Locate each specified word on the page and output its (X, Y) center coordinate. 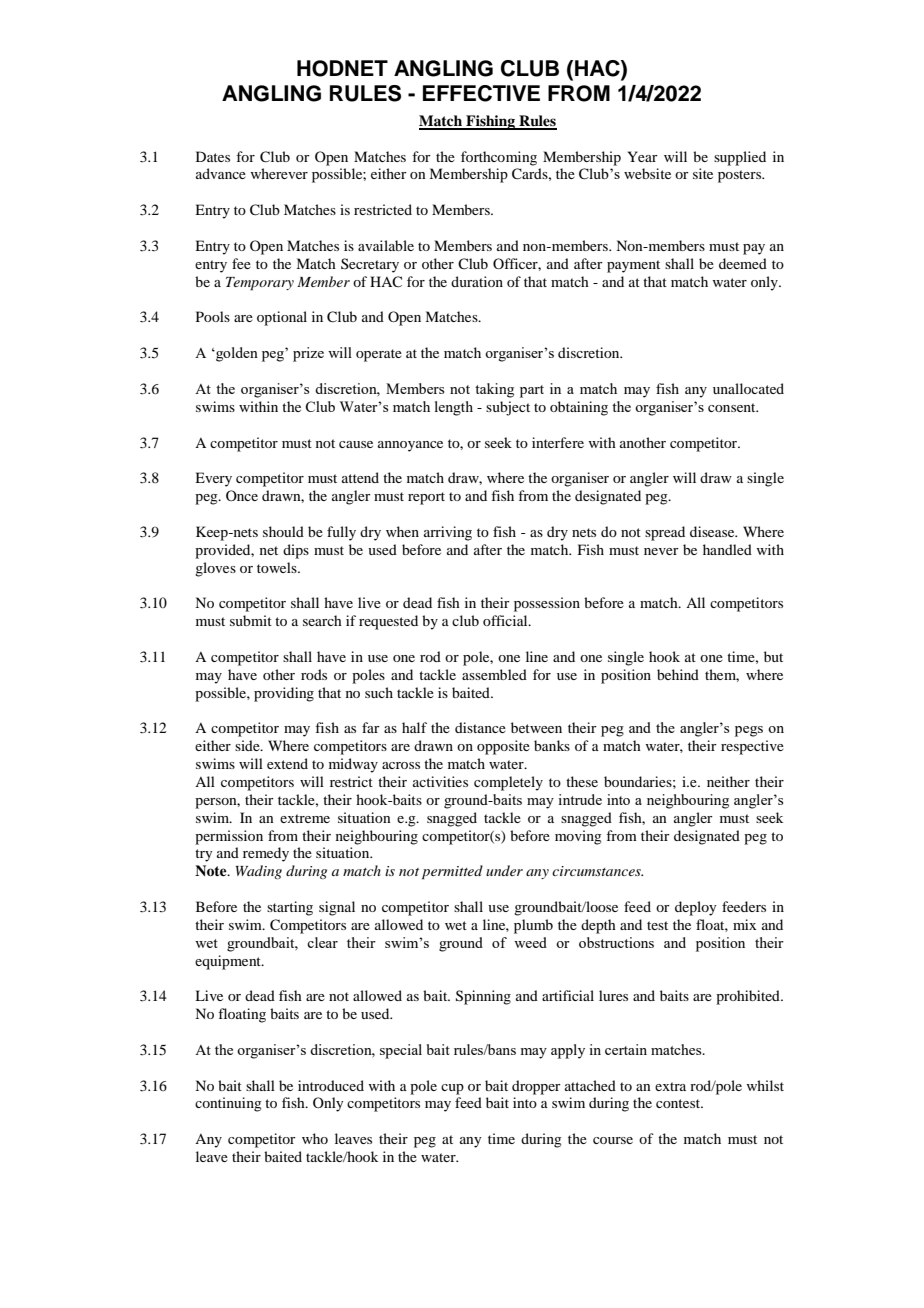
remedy (266, 854)
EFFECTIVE (481, 93)
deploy (695, 908)
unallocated (748, 388)
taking (494, 390)
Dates (213, 156)
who (315, 1138)
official (506, 620)
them (722, 675)
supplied (740, 158)
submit (251, 620)
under (504, 870)
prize (308, 354)
